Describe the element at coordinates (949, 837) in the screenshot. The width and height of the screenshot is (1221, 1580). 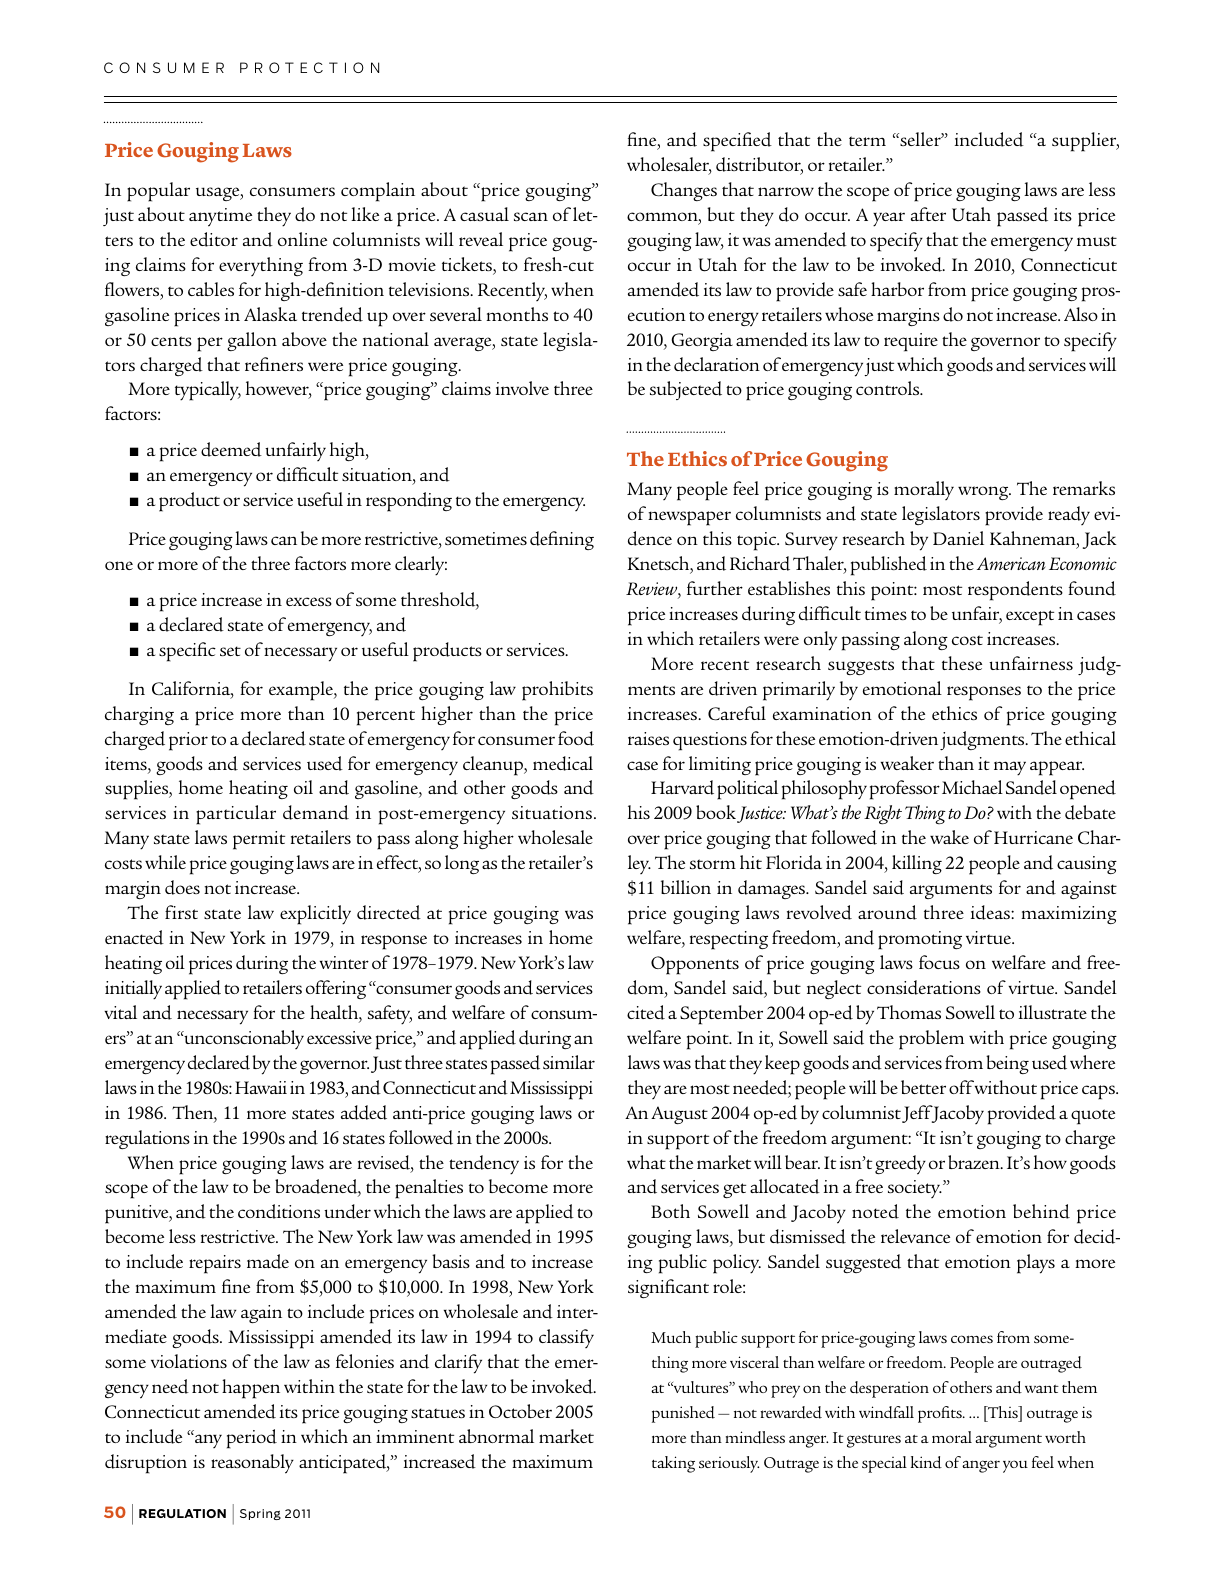
I see `wake` at that location.
